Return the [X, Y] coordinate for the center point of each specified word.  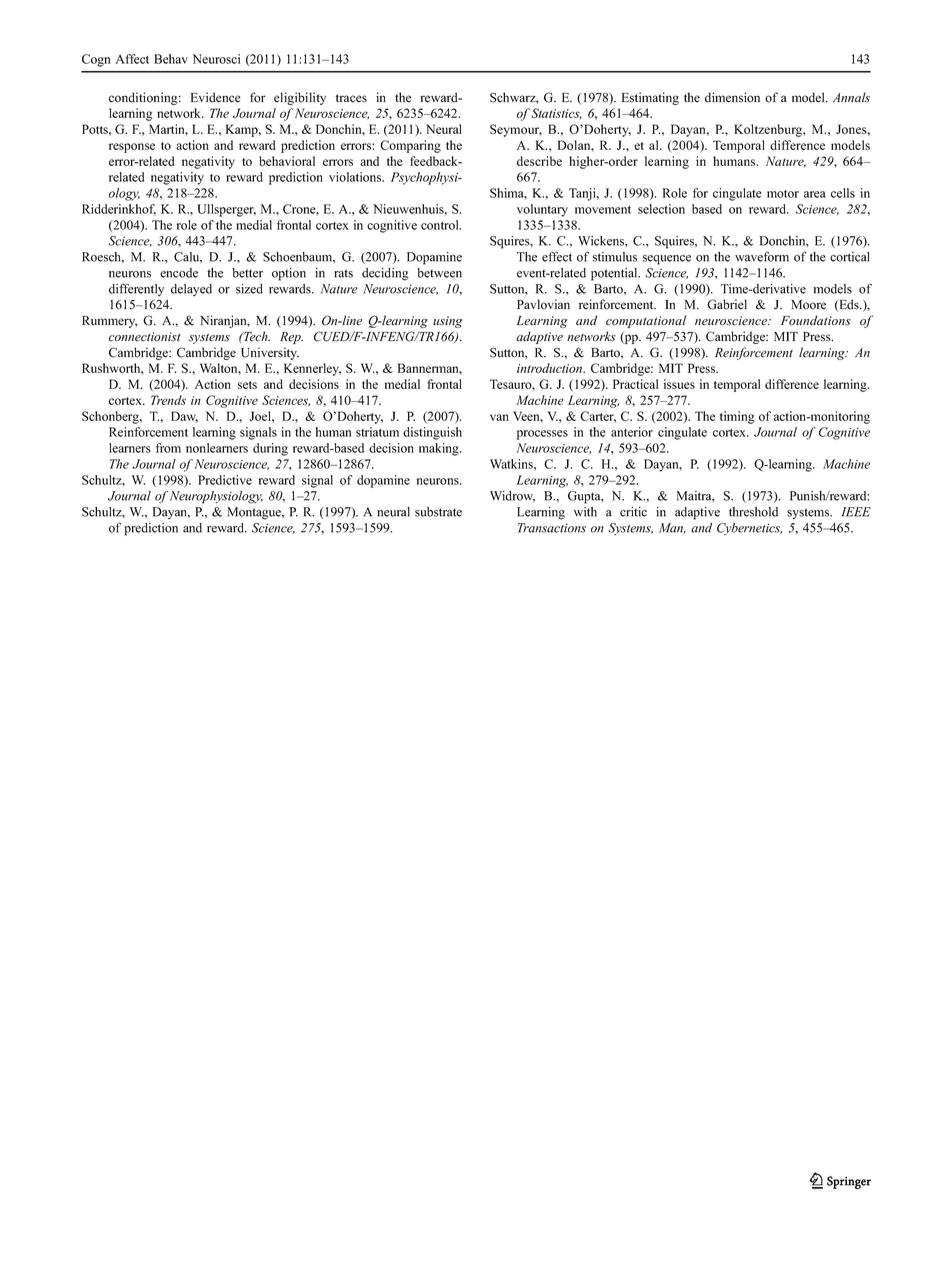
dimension [732, 97]
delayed [191, 290]
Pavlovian [543, 304]
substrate [438, 512]
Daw [184, 417]
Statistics [555, 113]
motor [783, 194]
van [499, 417]
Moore [808, 305]
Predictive [225, 480]
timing [737, 417]
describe [539, 161]
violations [356, 177]
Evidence [216, 97]
